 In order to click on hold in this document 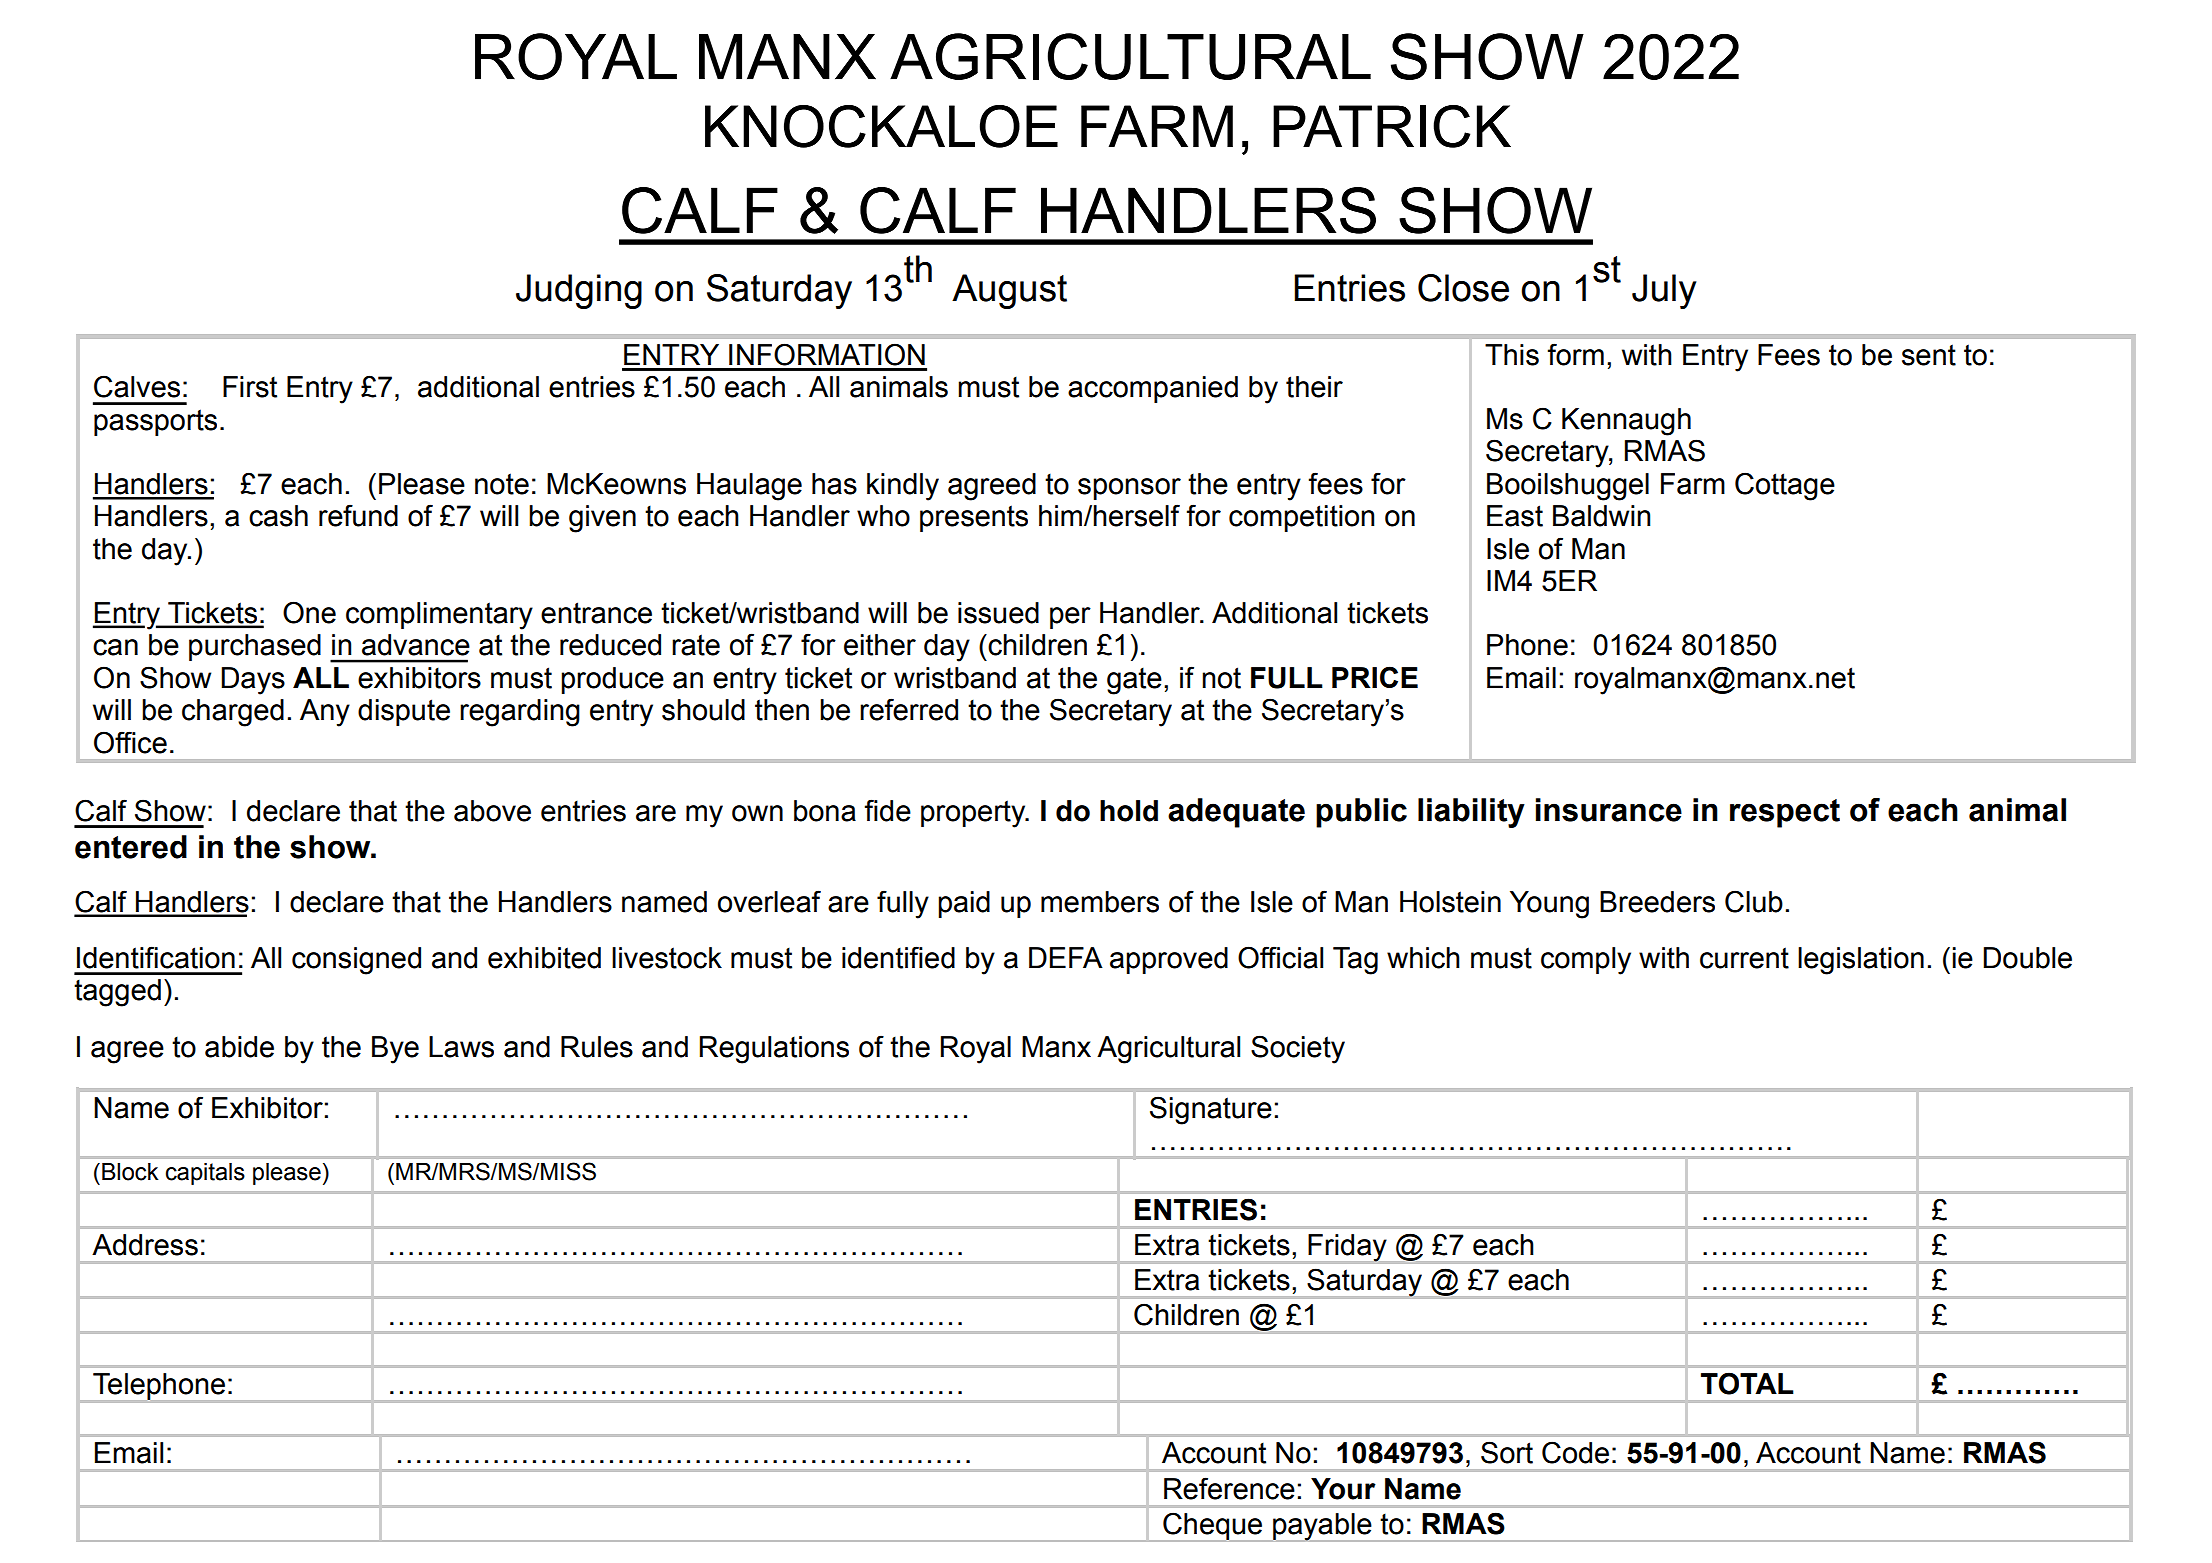, I will do `click(1129, 811)`.
